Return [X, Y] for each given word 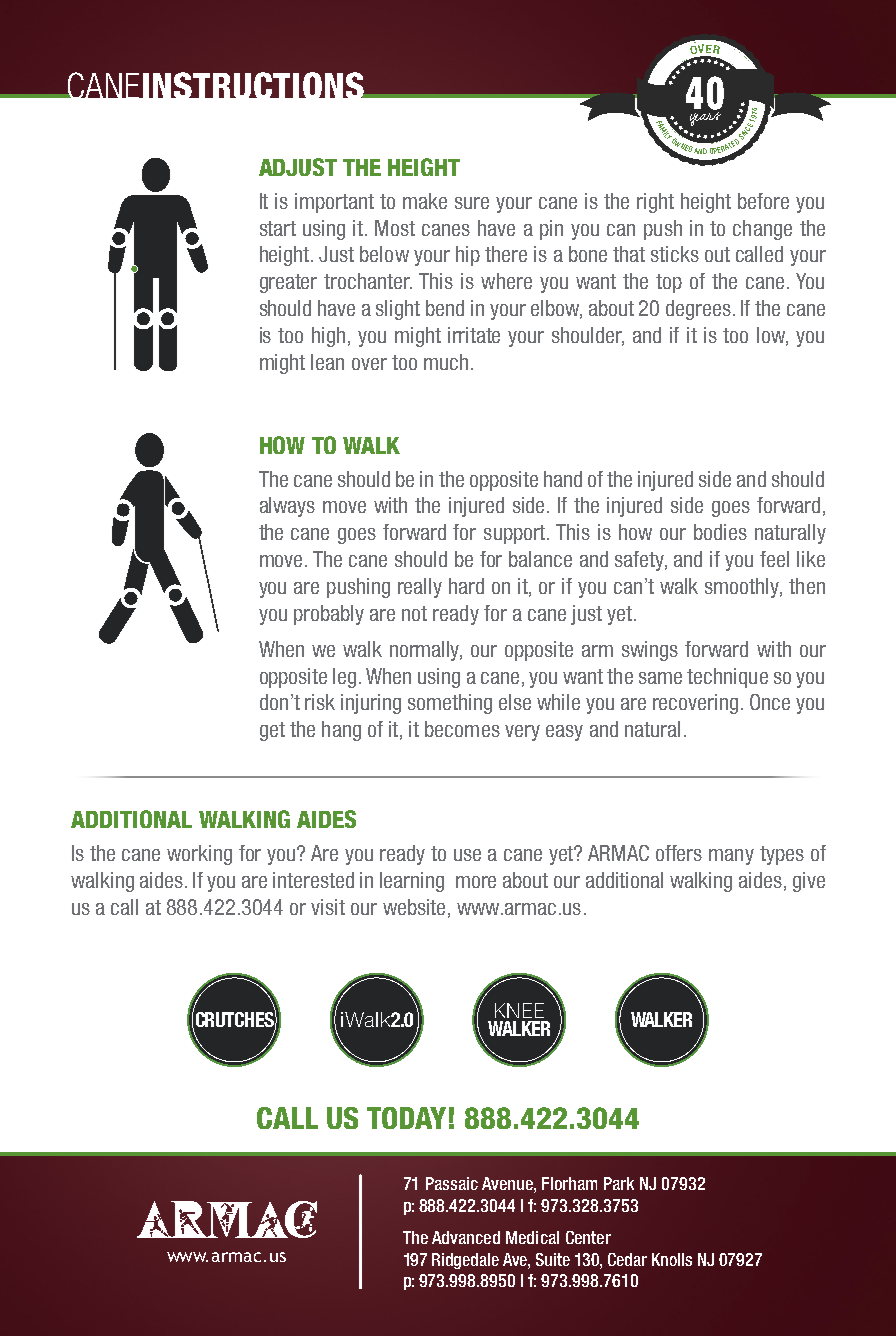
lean [327, 362]
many [731, 857]
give [809, 882]
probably [329, 615]
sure [472, 203]
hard [466, 586]
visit [328, 907]
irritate [474, 335]
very [522, 733]
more [476, 882]
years [705, 117]
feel [774, 559]
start [278, 228]
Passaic [452, 1183]
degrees [700, 310]
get [272, 731]
